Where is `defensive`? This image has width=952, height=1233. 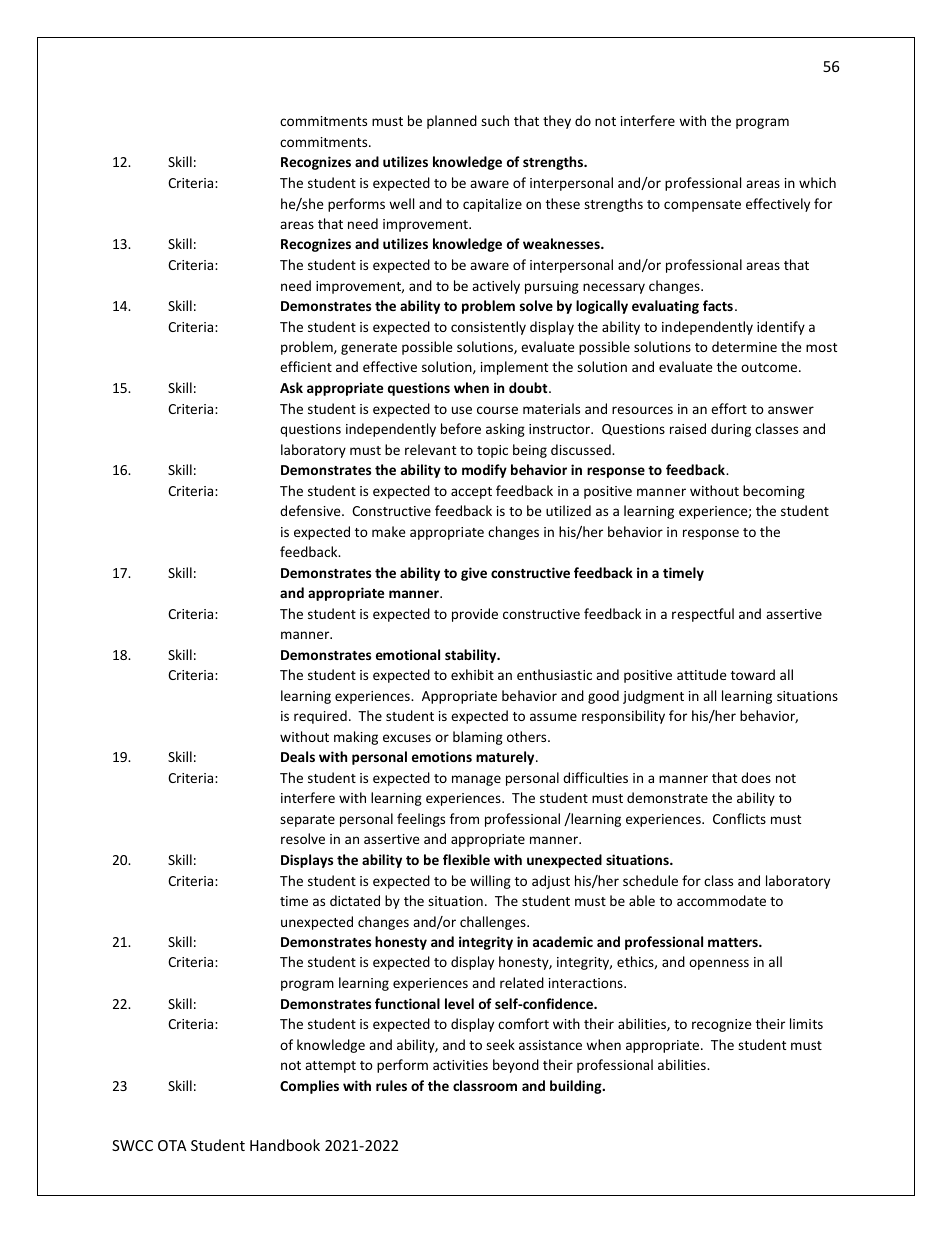
defensive is located at coordinates (311, 510).
